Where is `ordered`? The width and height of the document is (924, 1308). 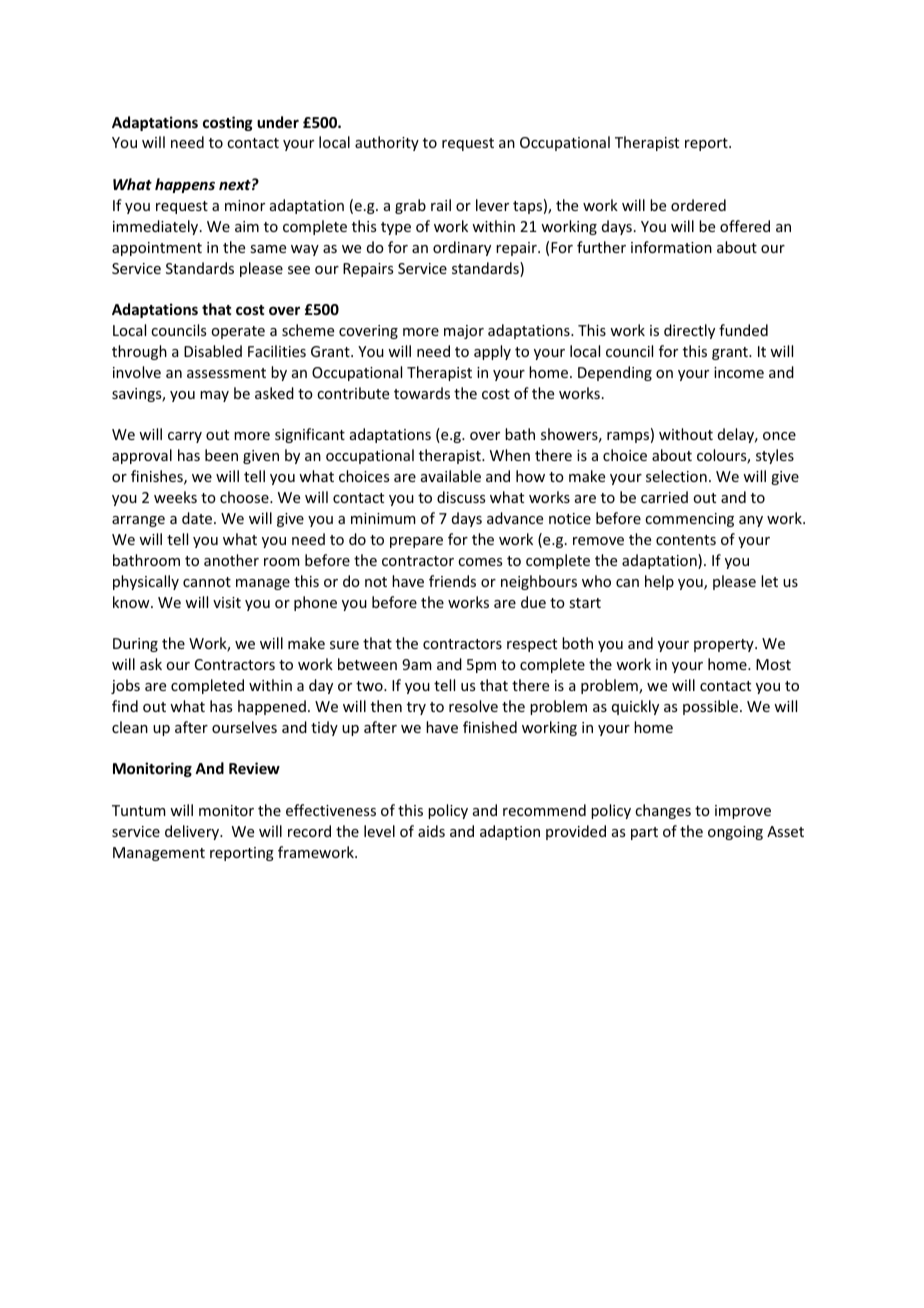
ordered is located at coordinates (698, 205).
